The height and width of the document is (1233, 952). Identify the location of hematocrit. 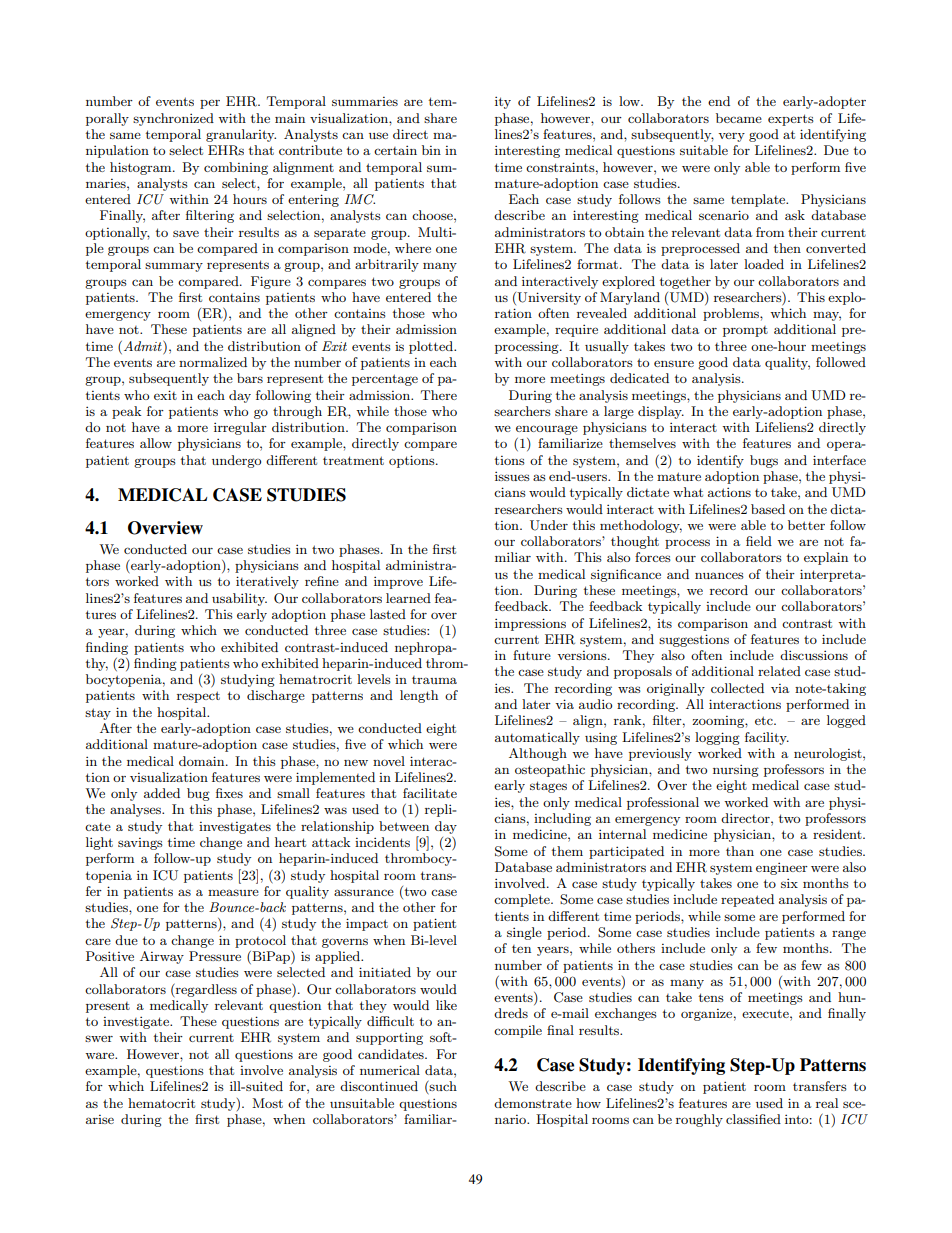
(161, 1103).
